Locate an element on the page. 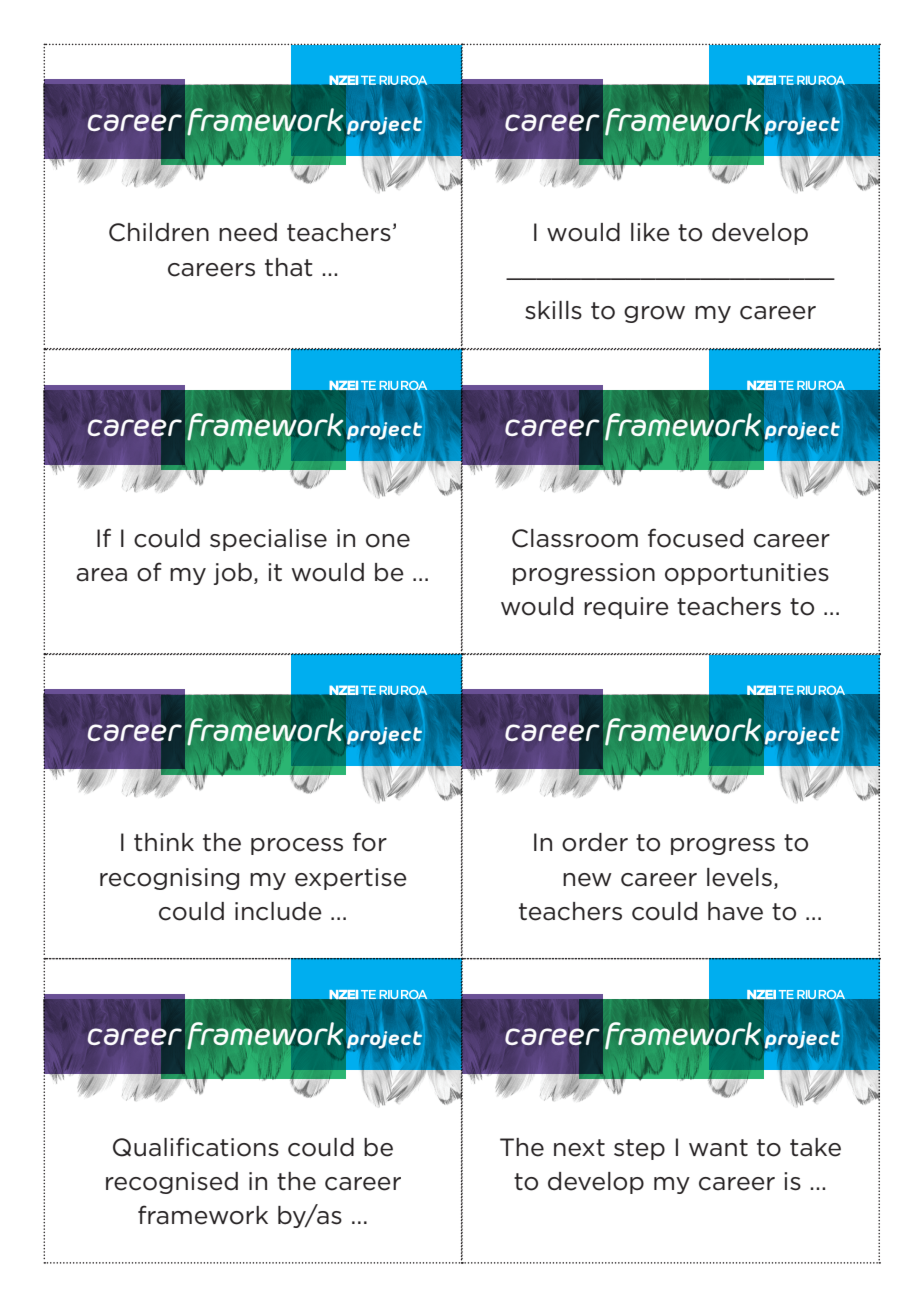  think is located at coordinates (164, 842).
